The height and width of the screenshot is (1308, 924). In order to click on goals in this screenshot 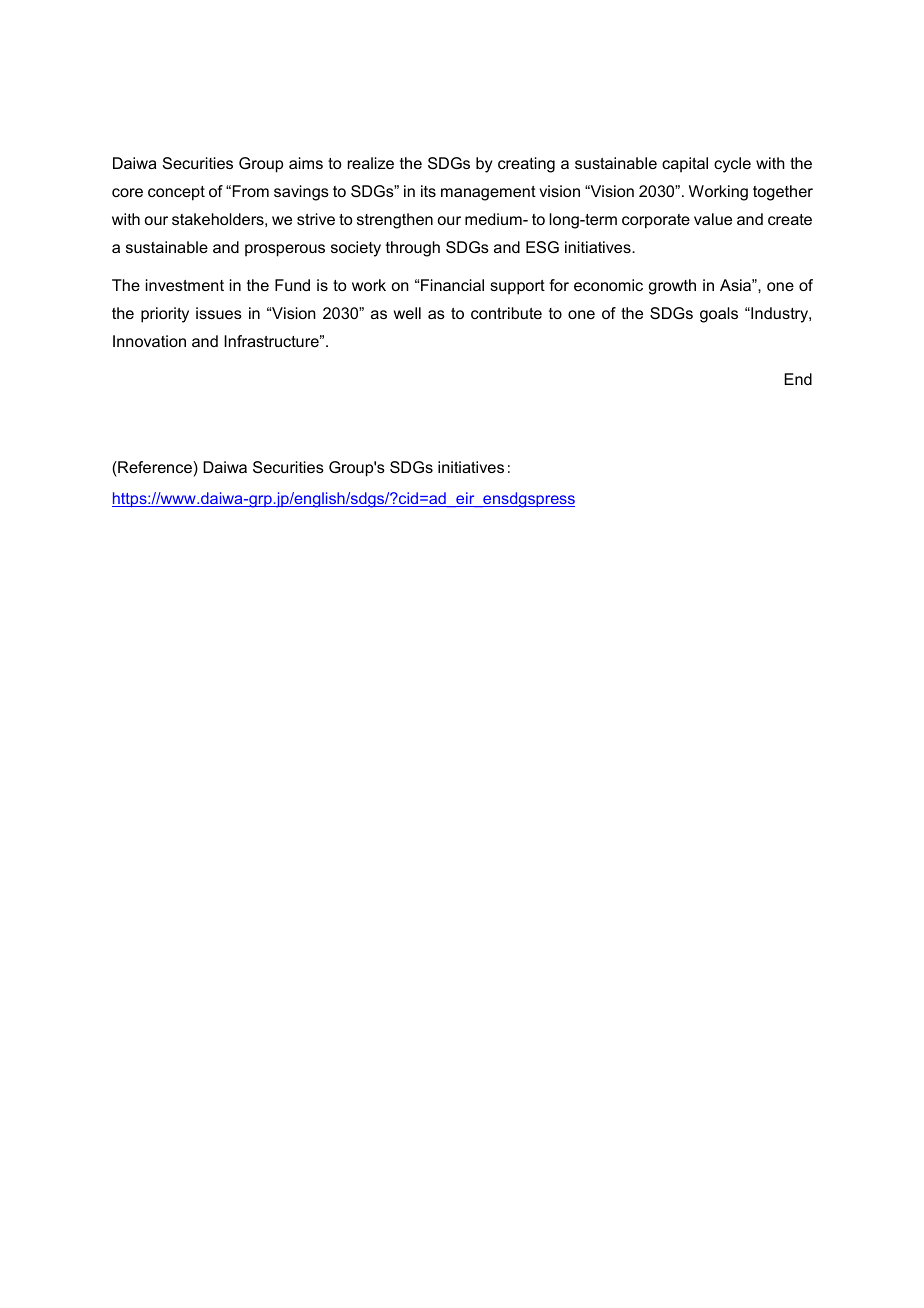, I will do `click(719, 315)`.
